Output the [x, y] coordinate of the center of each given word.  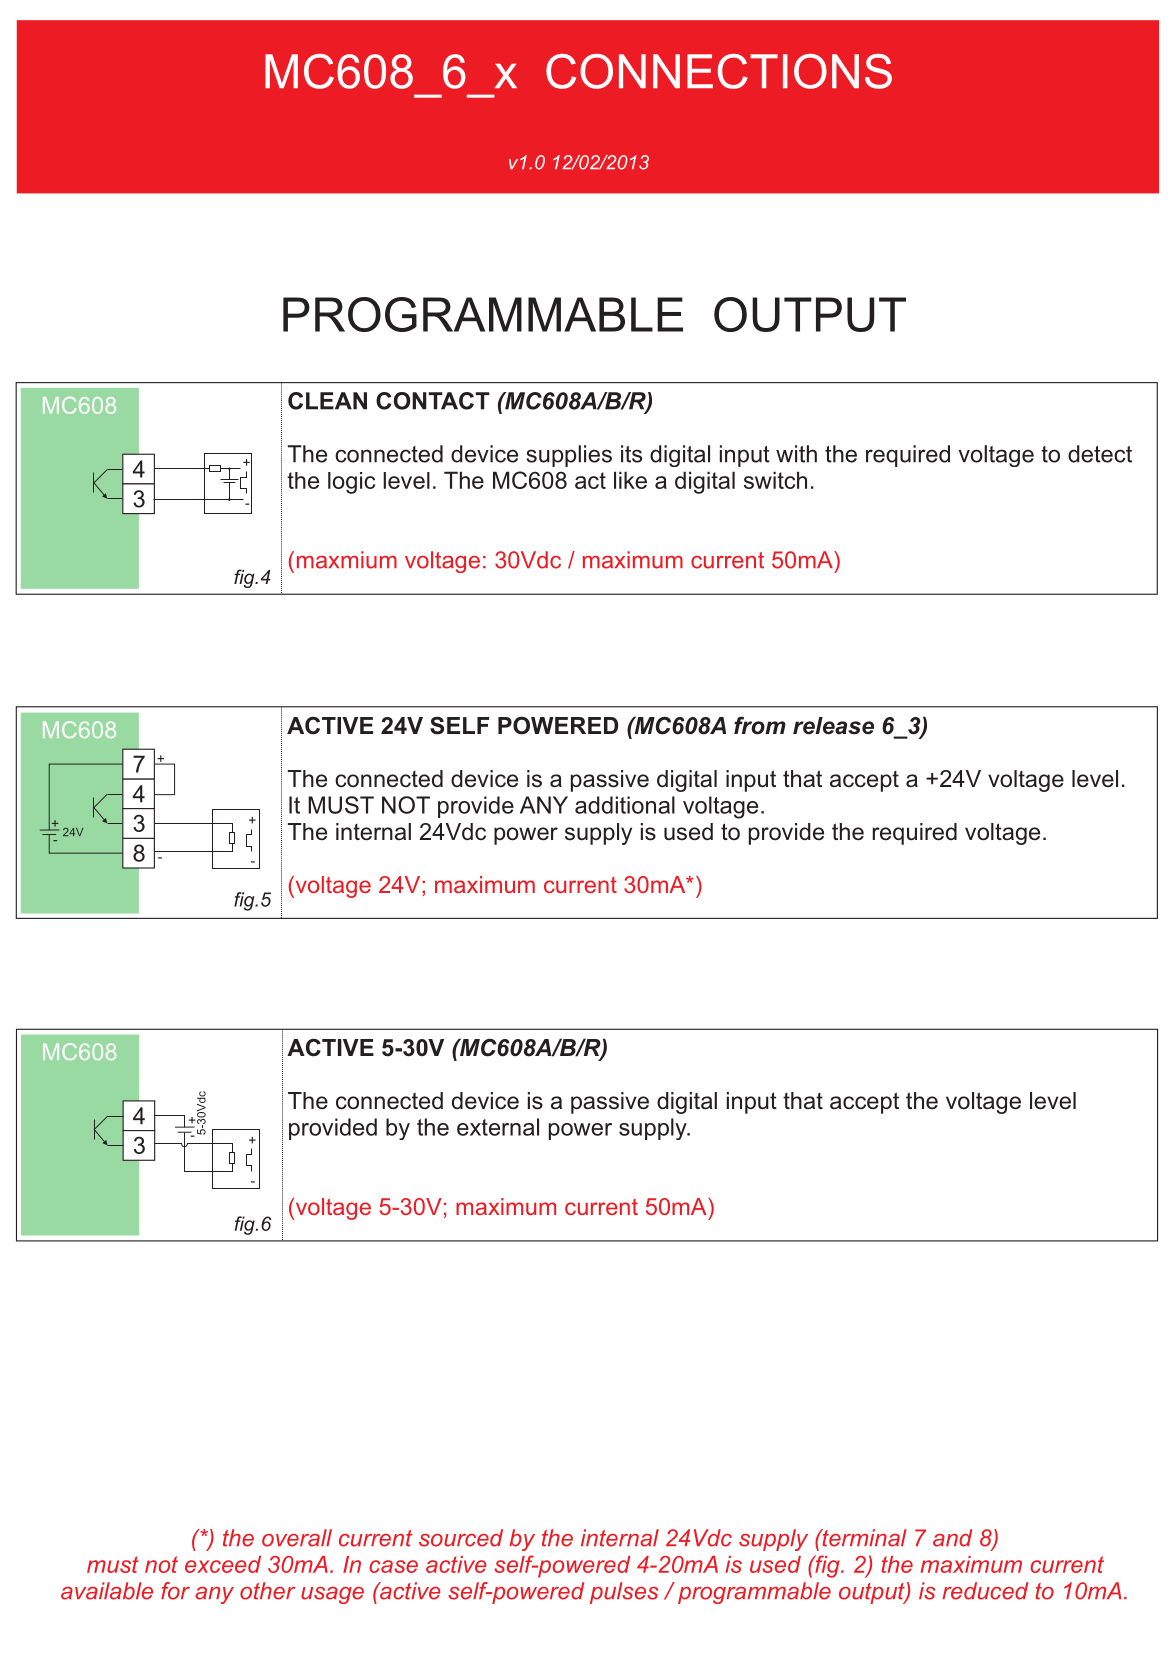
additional [625, 805]
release [833, 726]
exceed [223, 1564]
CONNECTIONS [719, 71]
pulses [624, 1593]
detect [1100, 454]
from [760, 726]
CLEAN [327, 401]
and [952, 1538]
